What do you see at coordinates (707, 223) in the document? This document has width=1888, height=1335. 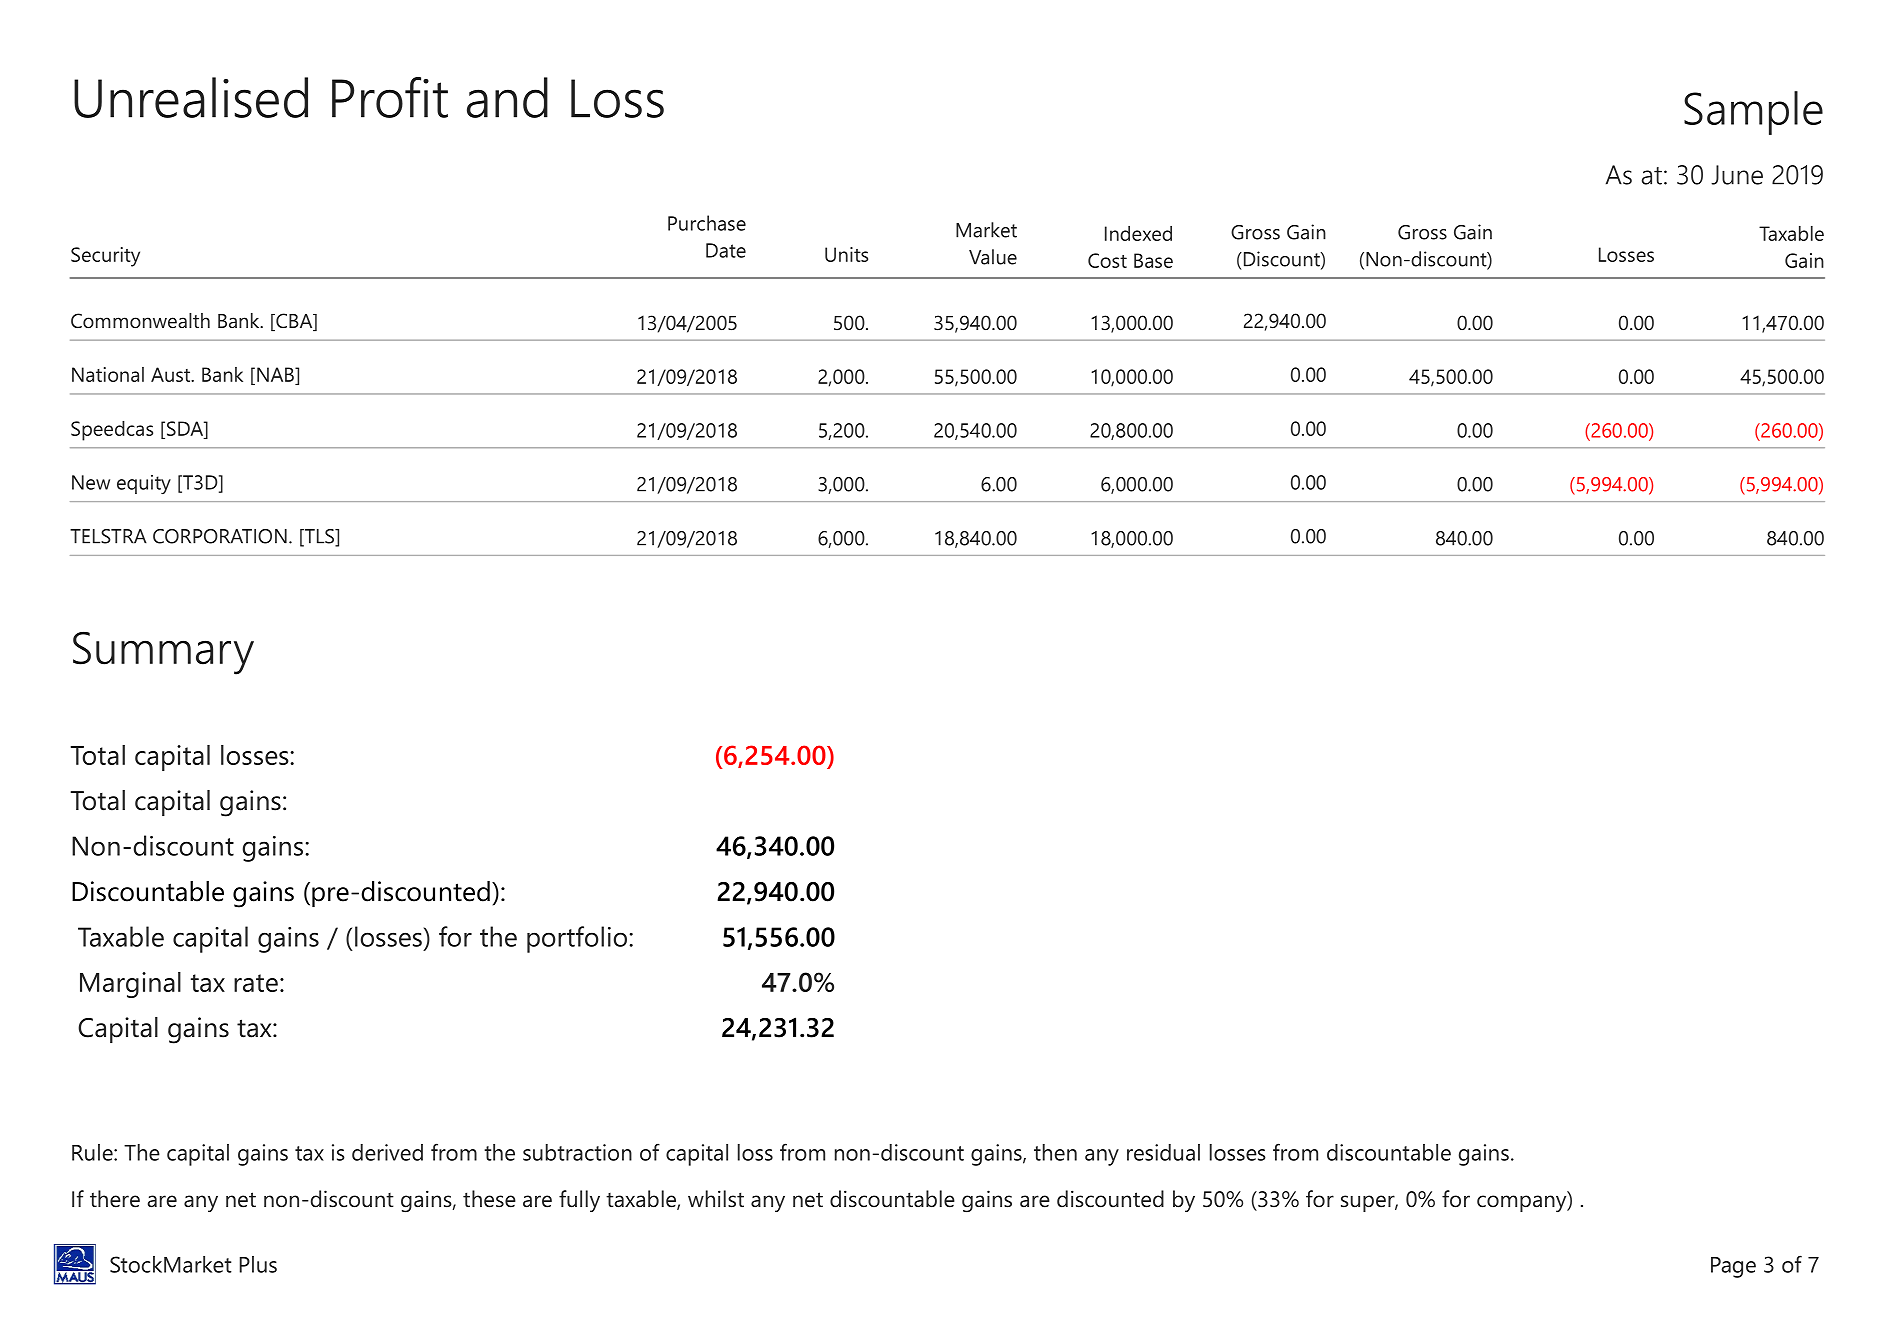 I see `Purchase` at bounding box center [707, 223].
